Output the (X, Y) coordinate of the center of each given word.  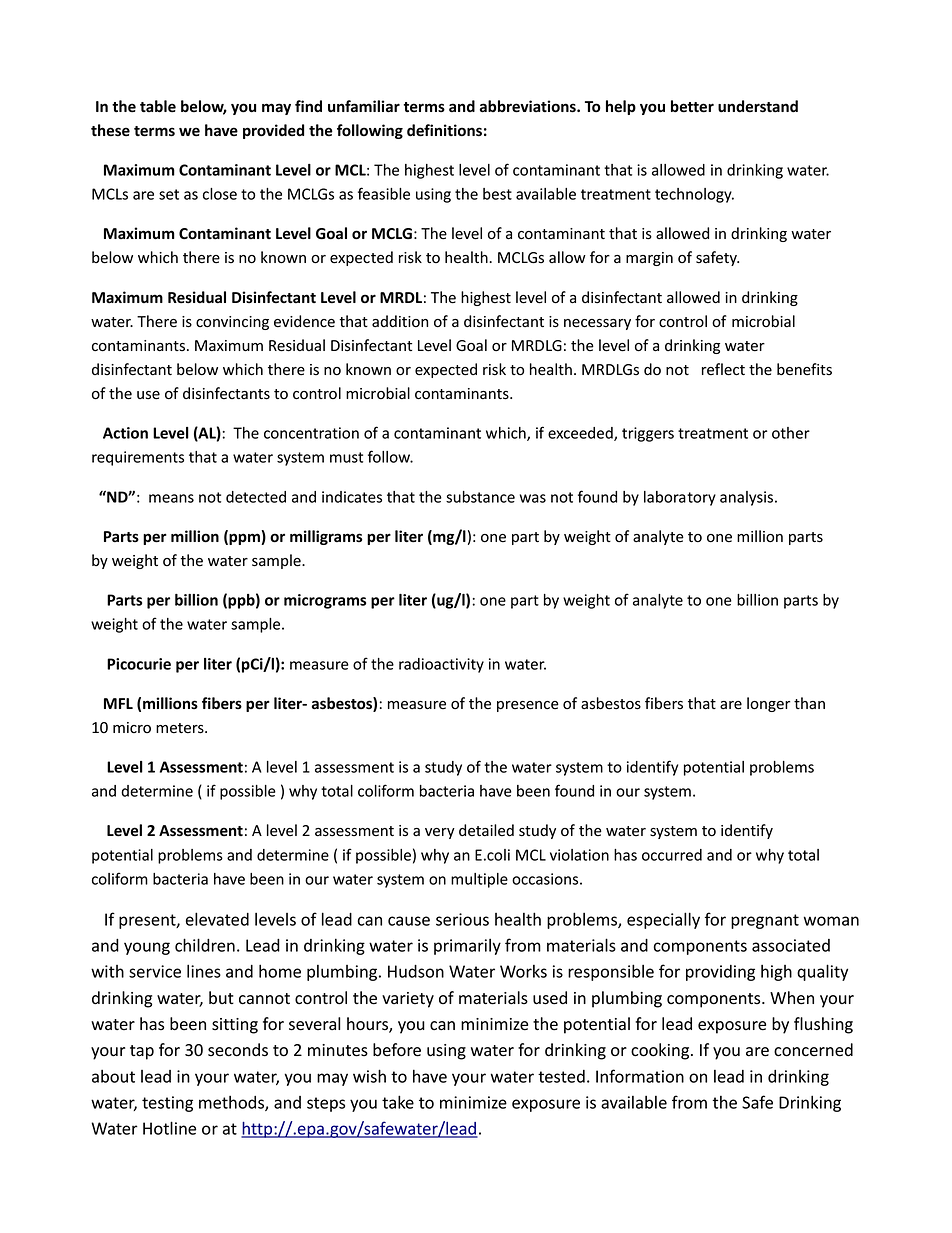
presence (528, 706)
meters (181, 728)
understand (758, 106)
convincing (232, 323)
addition (400, 321)
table (158, 106)
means (171, 498)
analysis (748, 498)
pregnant (765, 921)
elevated (217, 919)
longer (768, 704)
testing (167, 1104)
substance (480, 497)
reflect (723, 369)
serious (462, 919)
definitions (444, 130)
